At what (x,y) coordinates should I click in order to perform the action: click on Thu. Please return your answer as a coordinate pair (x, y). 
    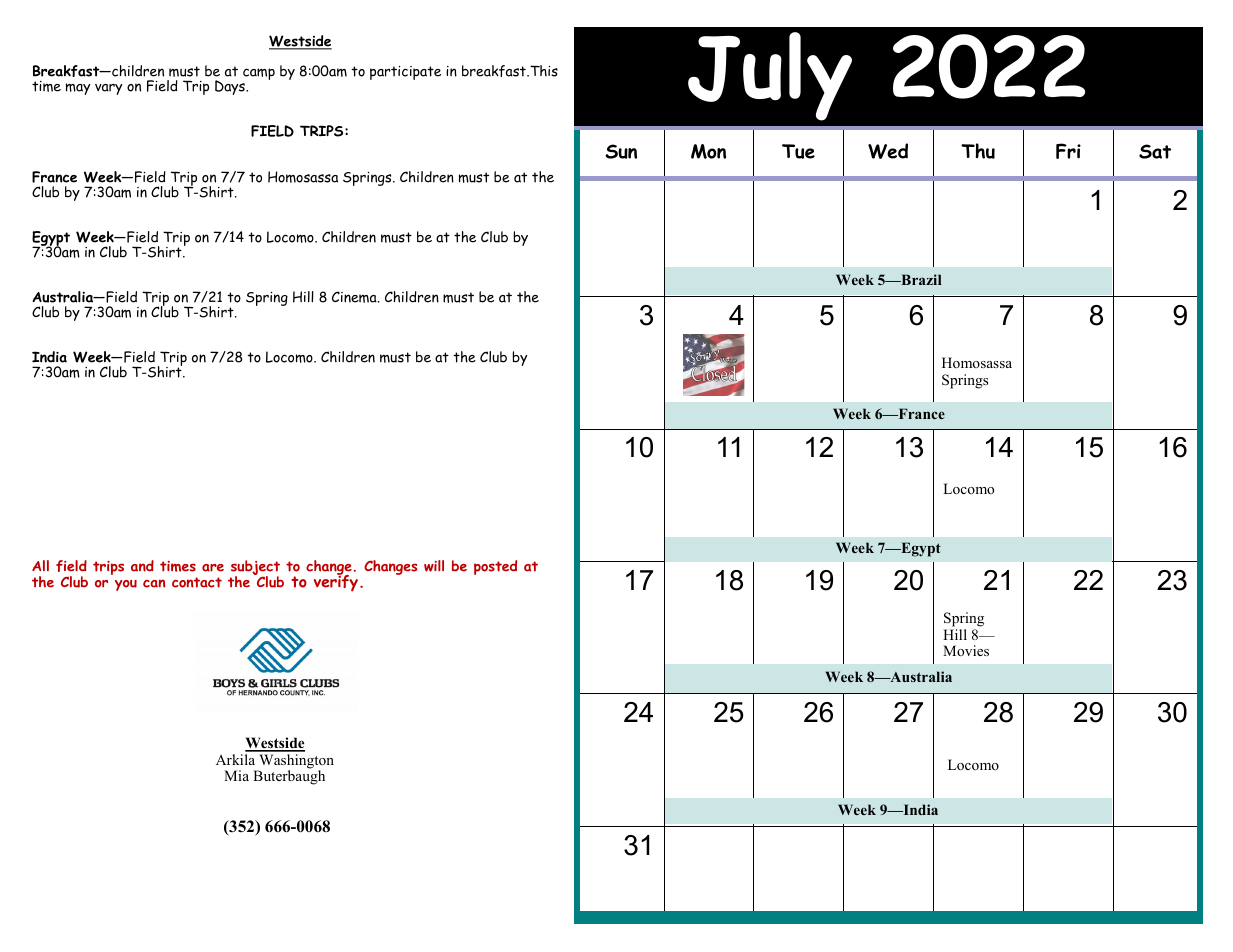
    Looking at the image, I should click on (978, 151).
